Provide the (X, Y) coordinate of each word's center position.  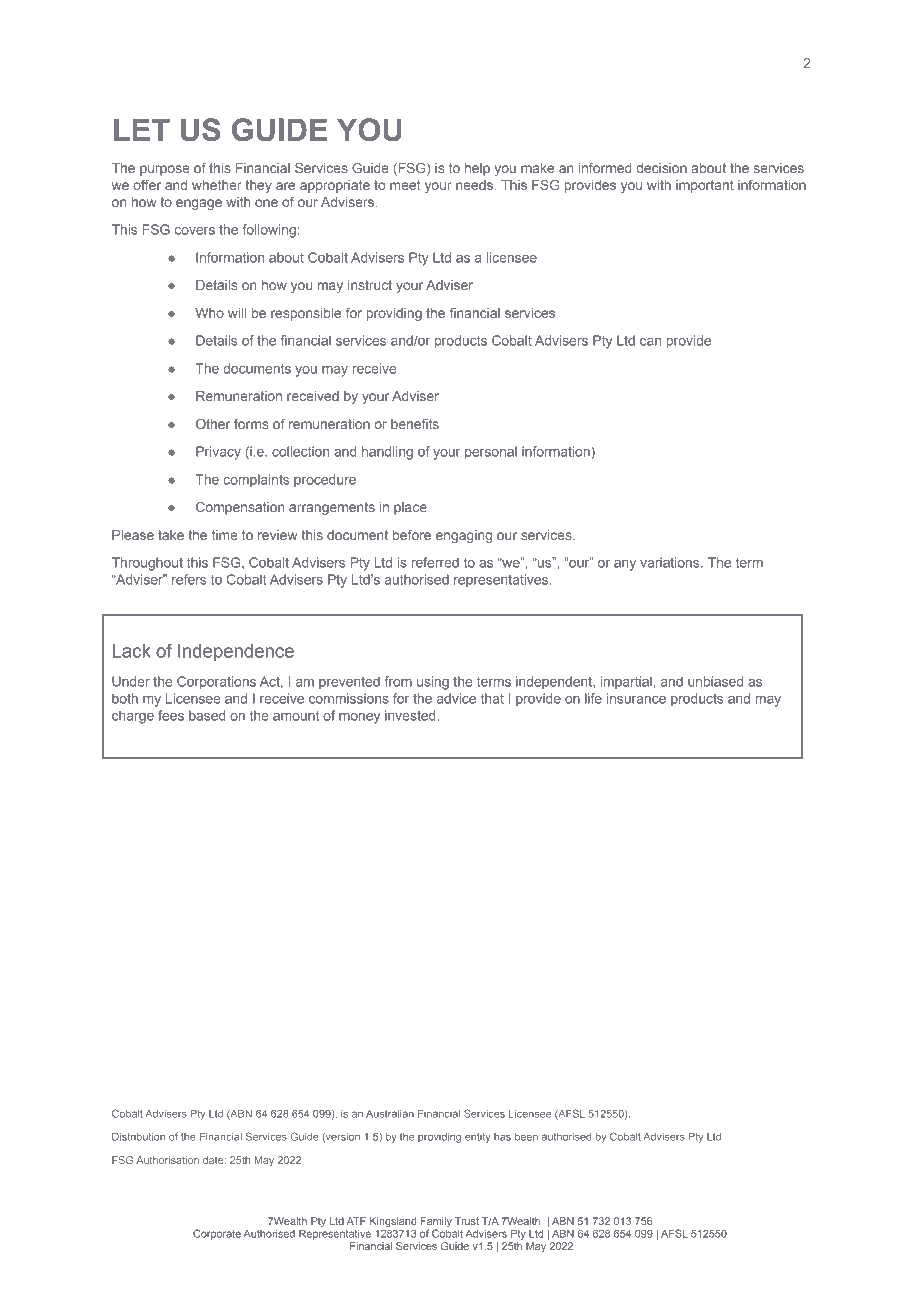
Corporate (217, 1234)
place (410, 508)
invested (411, 715)
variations (671, 562)
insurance (636, 698)
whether (217, 185)
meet (405, 185)
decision (661, 168)
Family (436, 1223)
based (207, 715)
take (171, 535)
